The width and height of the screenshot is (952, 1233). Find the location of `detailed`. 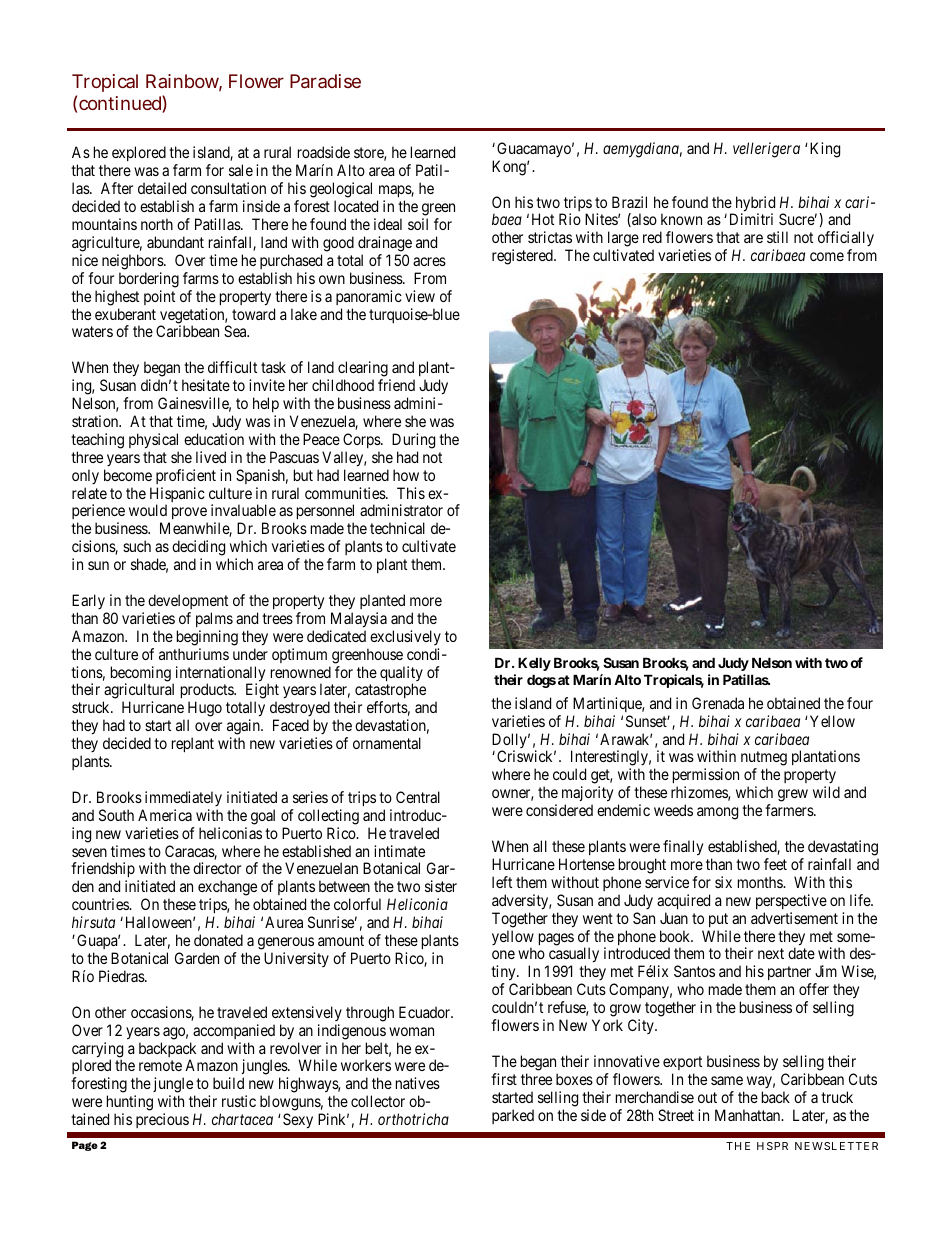

detailed is located at coordinates (162, 188).
